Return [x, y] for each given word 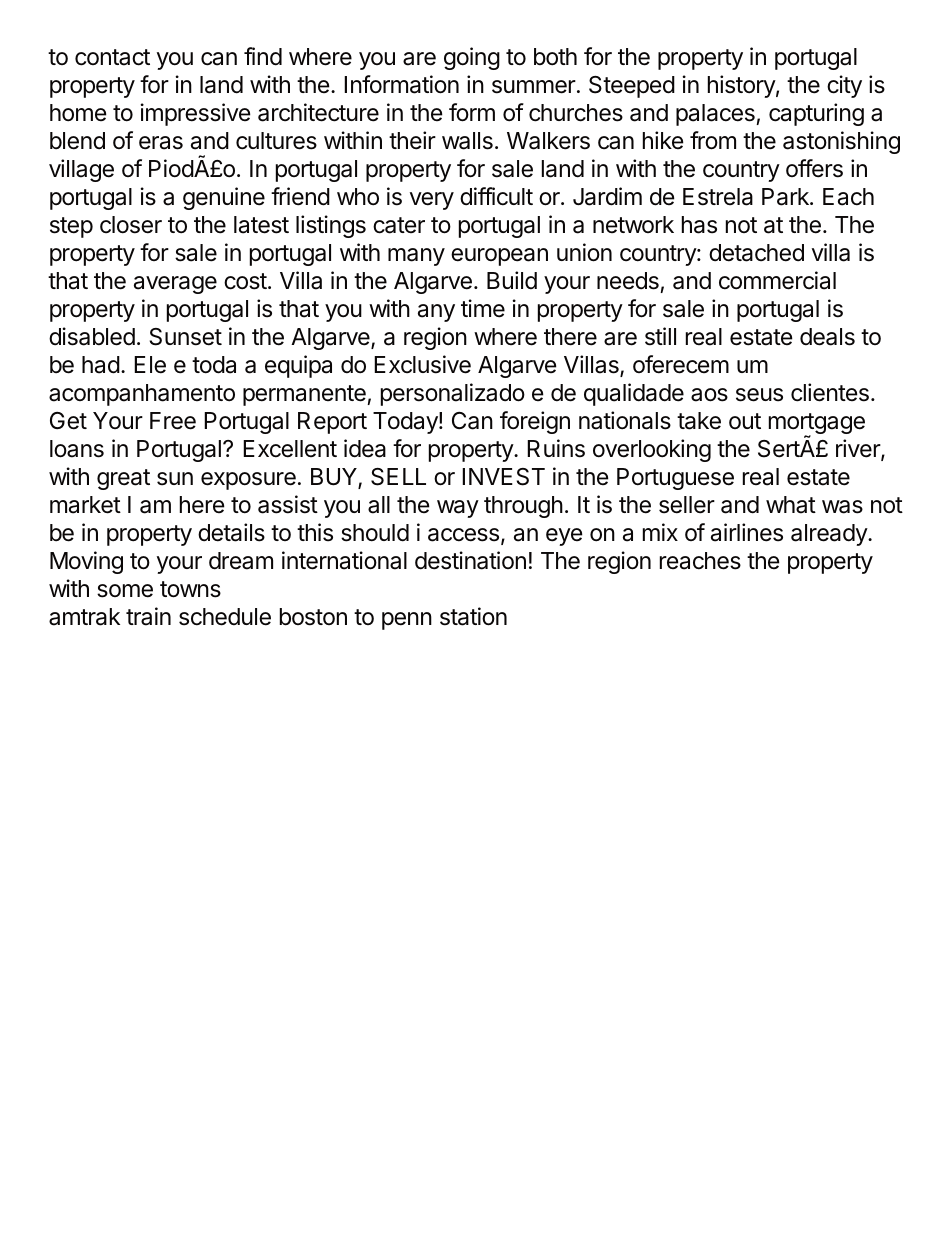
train [148, 616]
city [844, 86]
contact [112, 57]
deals [827, 337]
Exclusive [422, 364]
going [472, 58]
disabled [92, 336]
